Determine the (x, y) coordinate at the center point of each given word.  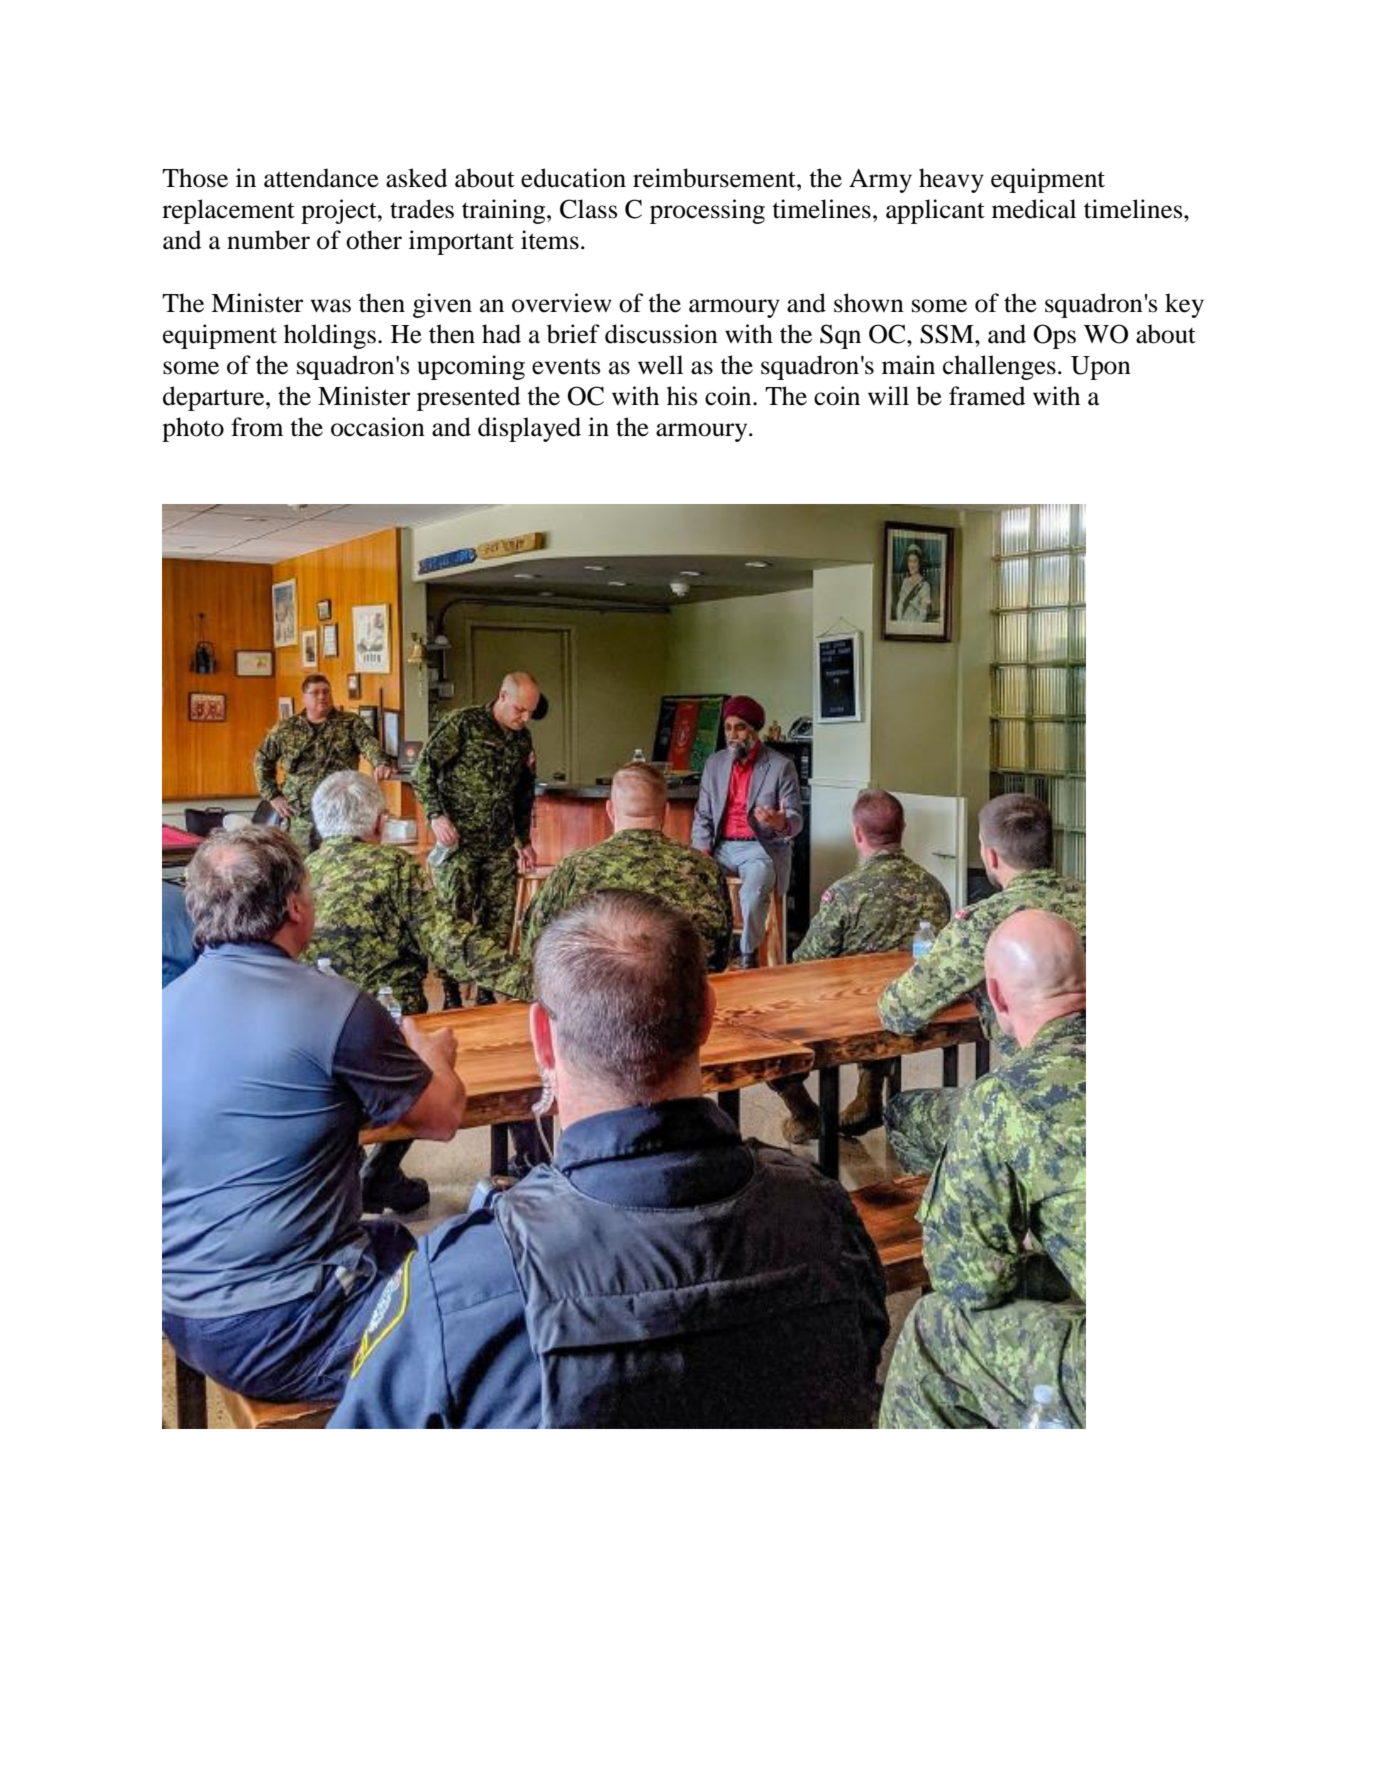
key (1184, 305)
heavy (951, 180)
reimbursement (715, 178)
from (257, 427)
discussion (661, 334)
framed (987, 396)
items (550, 240)
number (268, 240)
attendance (321, 178)
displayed (529, 429)
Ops (1055, 336)
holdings (330, 336)
